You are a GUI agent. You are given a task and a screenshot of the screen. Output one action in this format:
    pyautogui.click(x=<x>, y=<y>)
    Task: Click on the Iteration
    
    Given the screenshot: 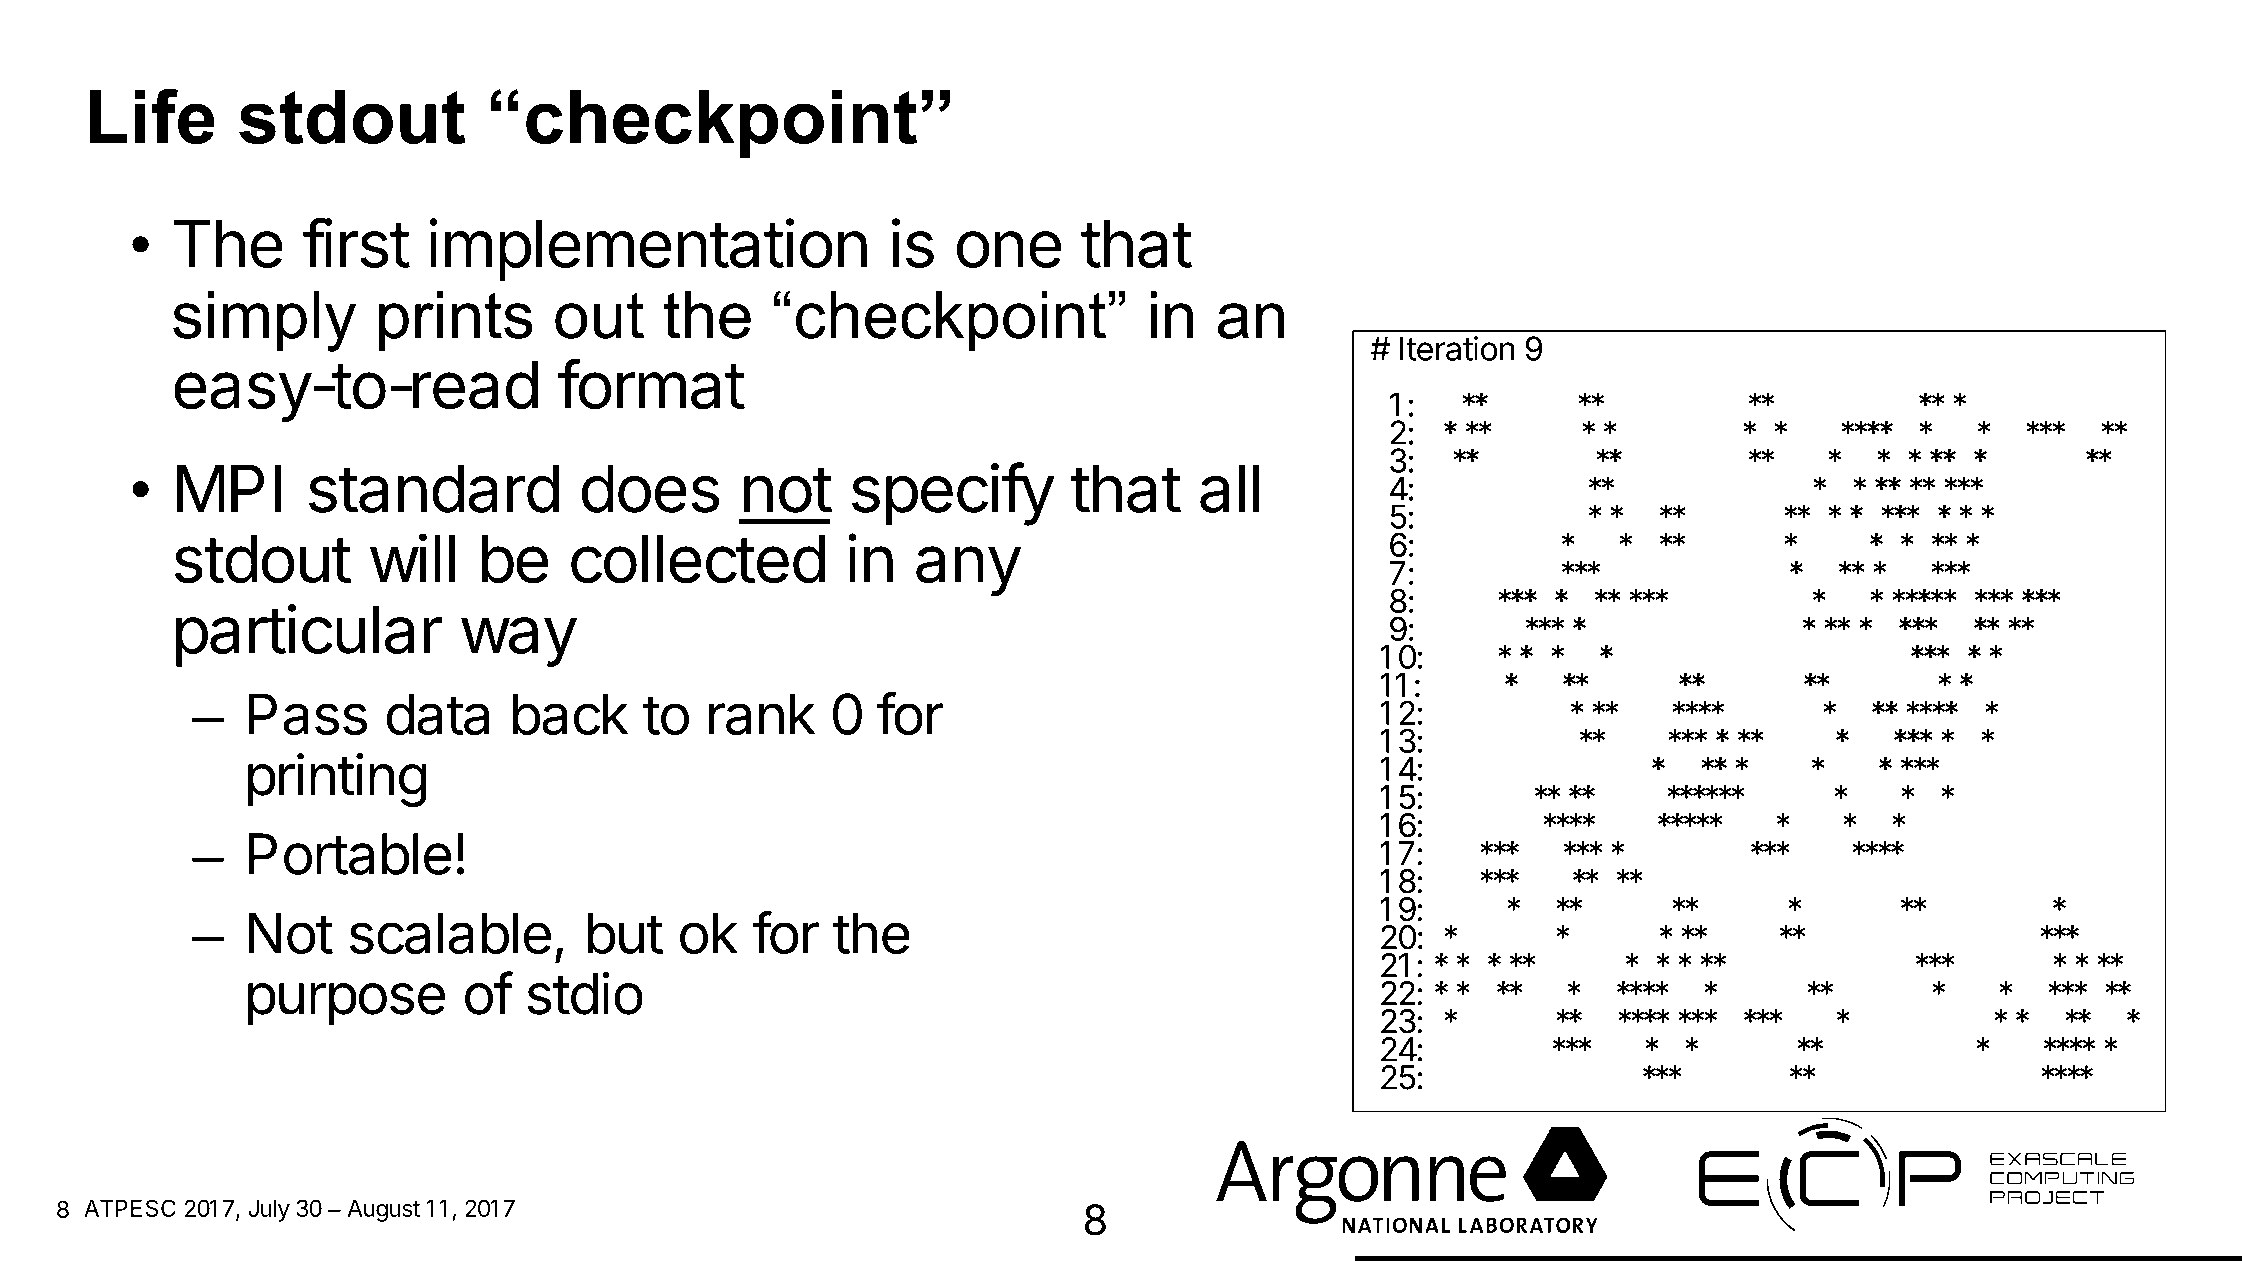 What is the action you would take?
    pyautogui.click(x=1457, y=348)
